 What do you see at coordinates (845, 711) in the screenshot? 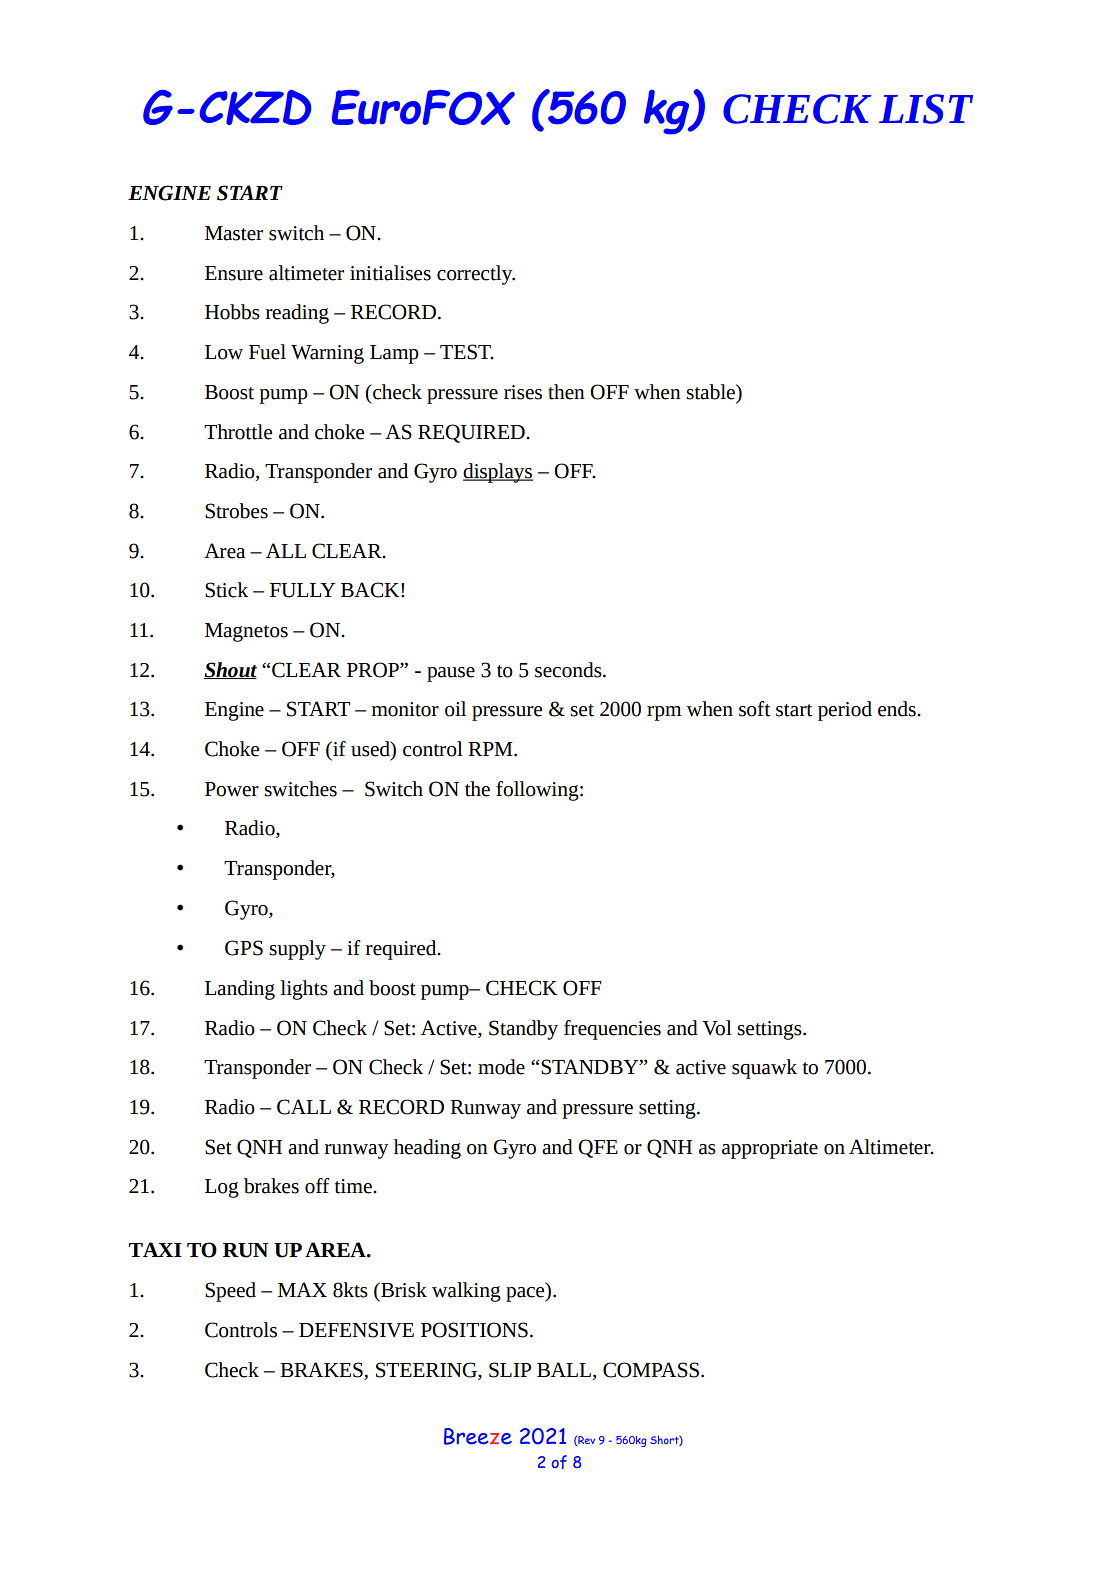
I see `period` at bounding box center [845, 711].
